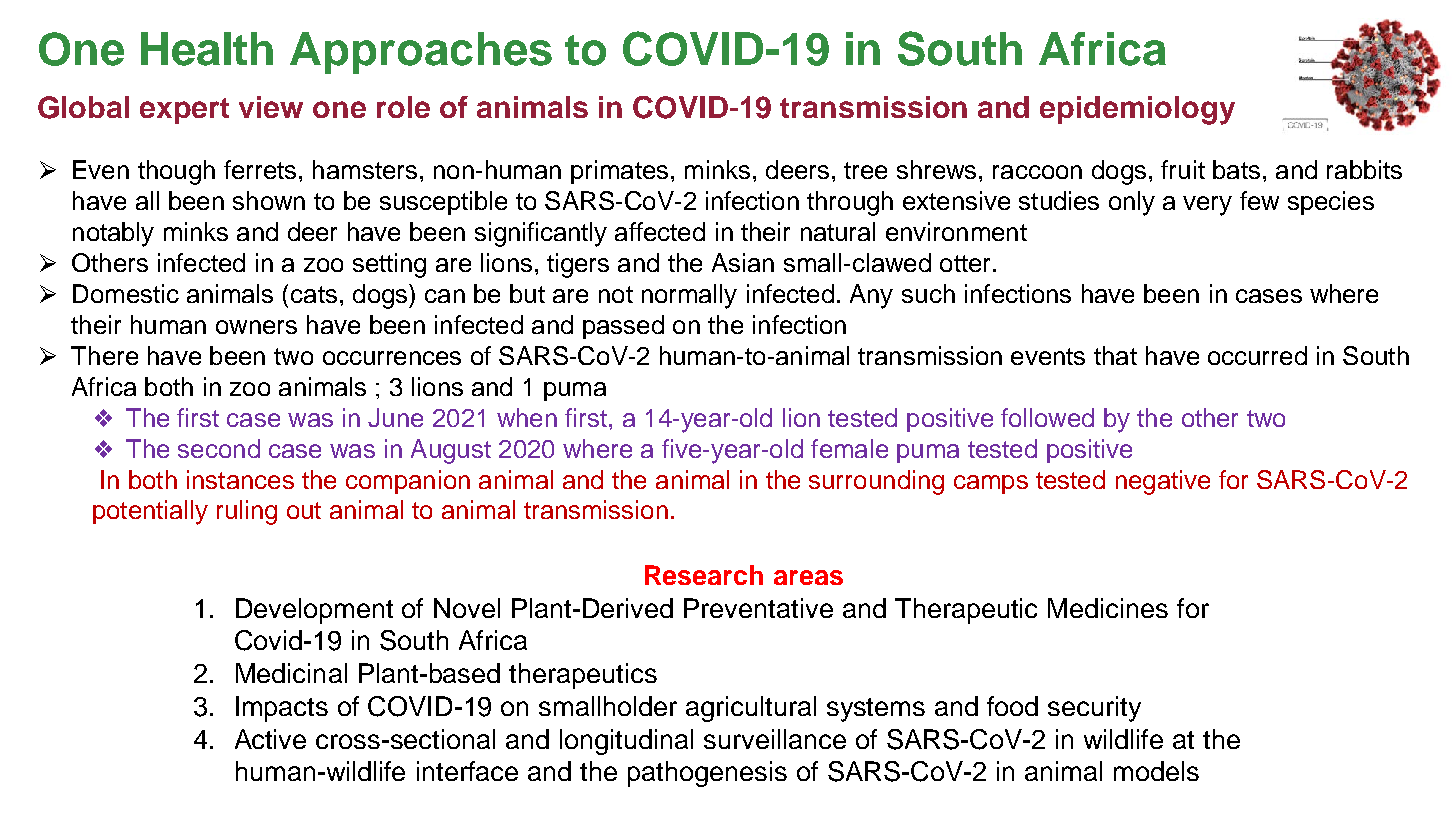 Image resolution: width=1456 pixels, height=819 pixels. I want to click on Approaches, so click(421, 53).
